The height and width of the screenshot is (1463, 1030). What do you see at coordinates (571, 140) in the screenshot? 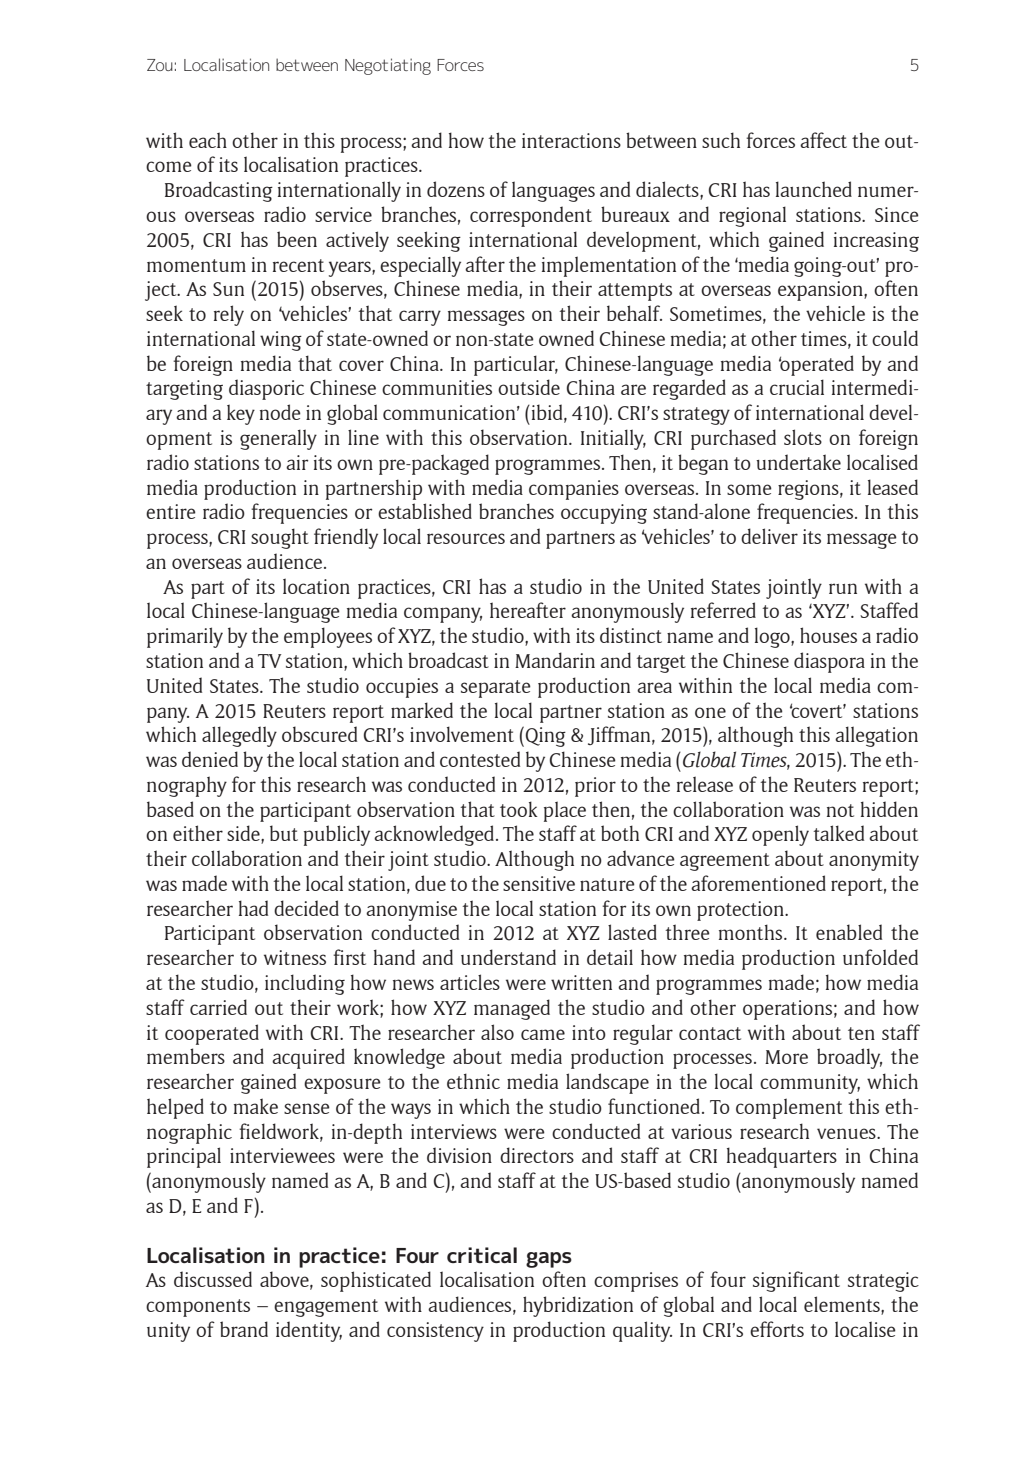
I see `interactions` at bounding box center [571, 140].
